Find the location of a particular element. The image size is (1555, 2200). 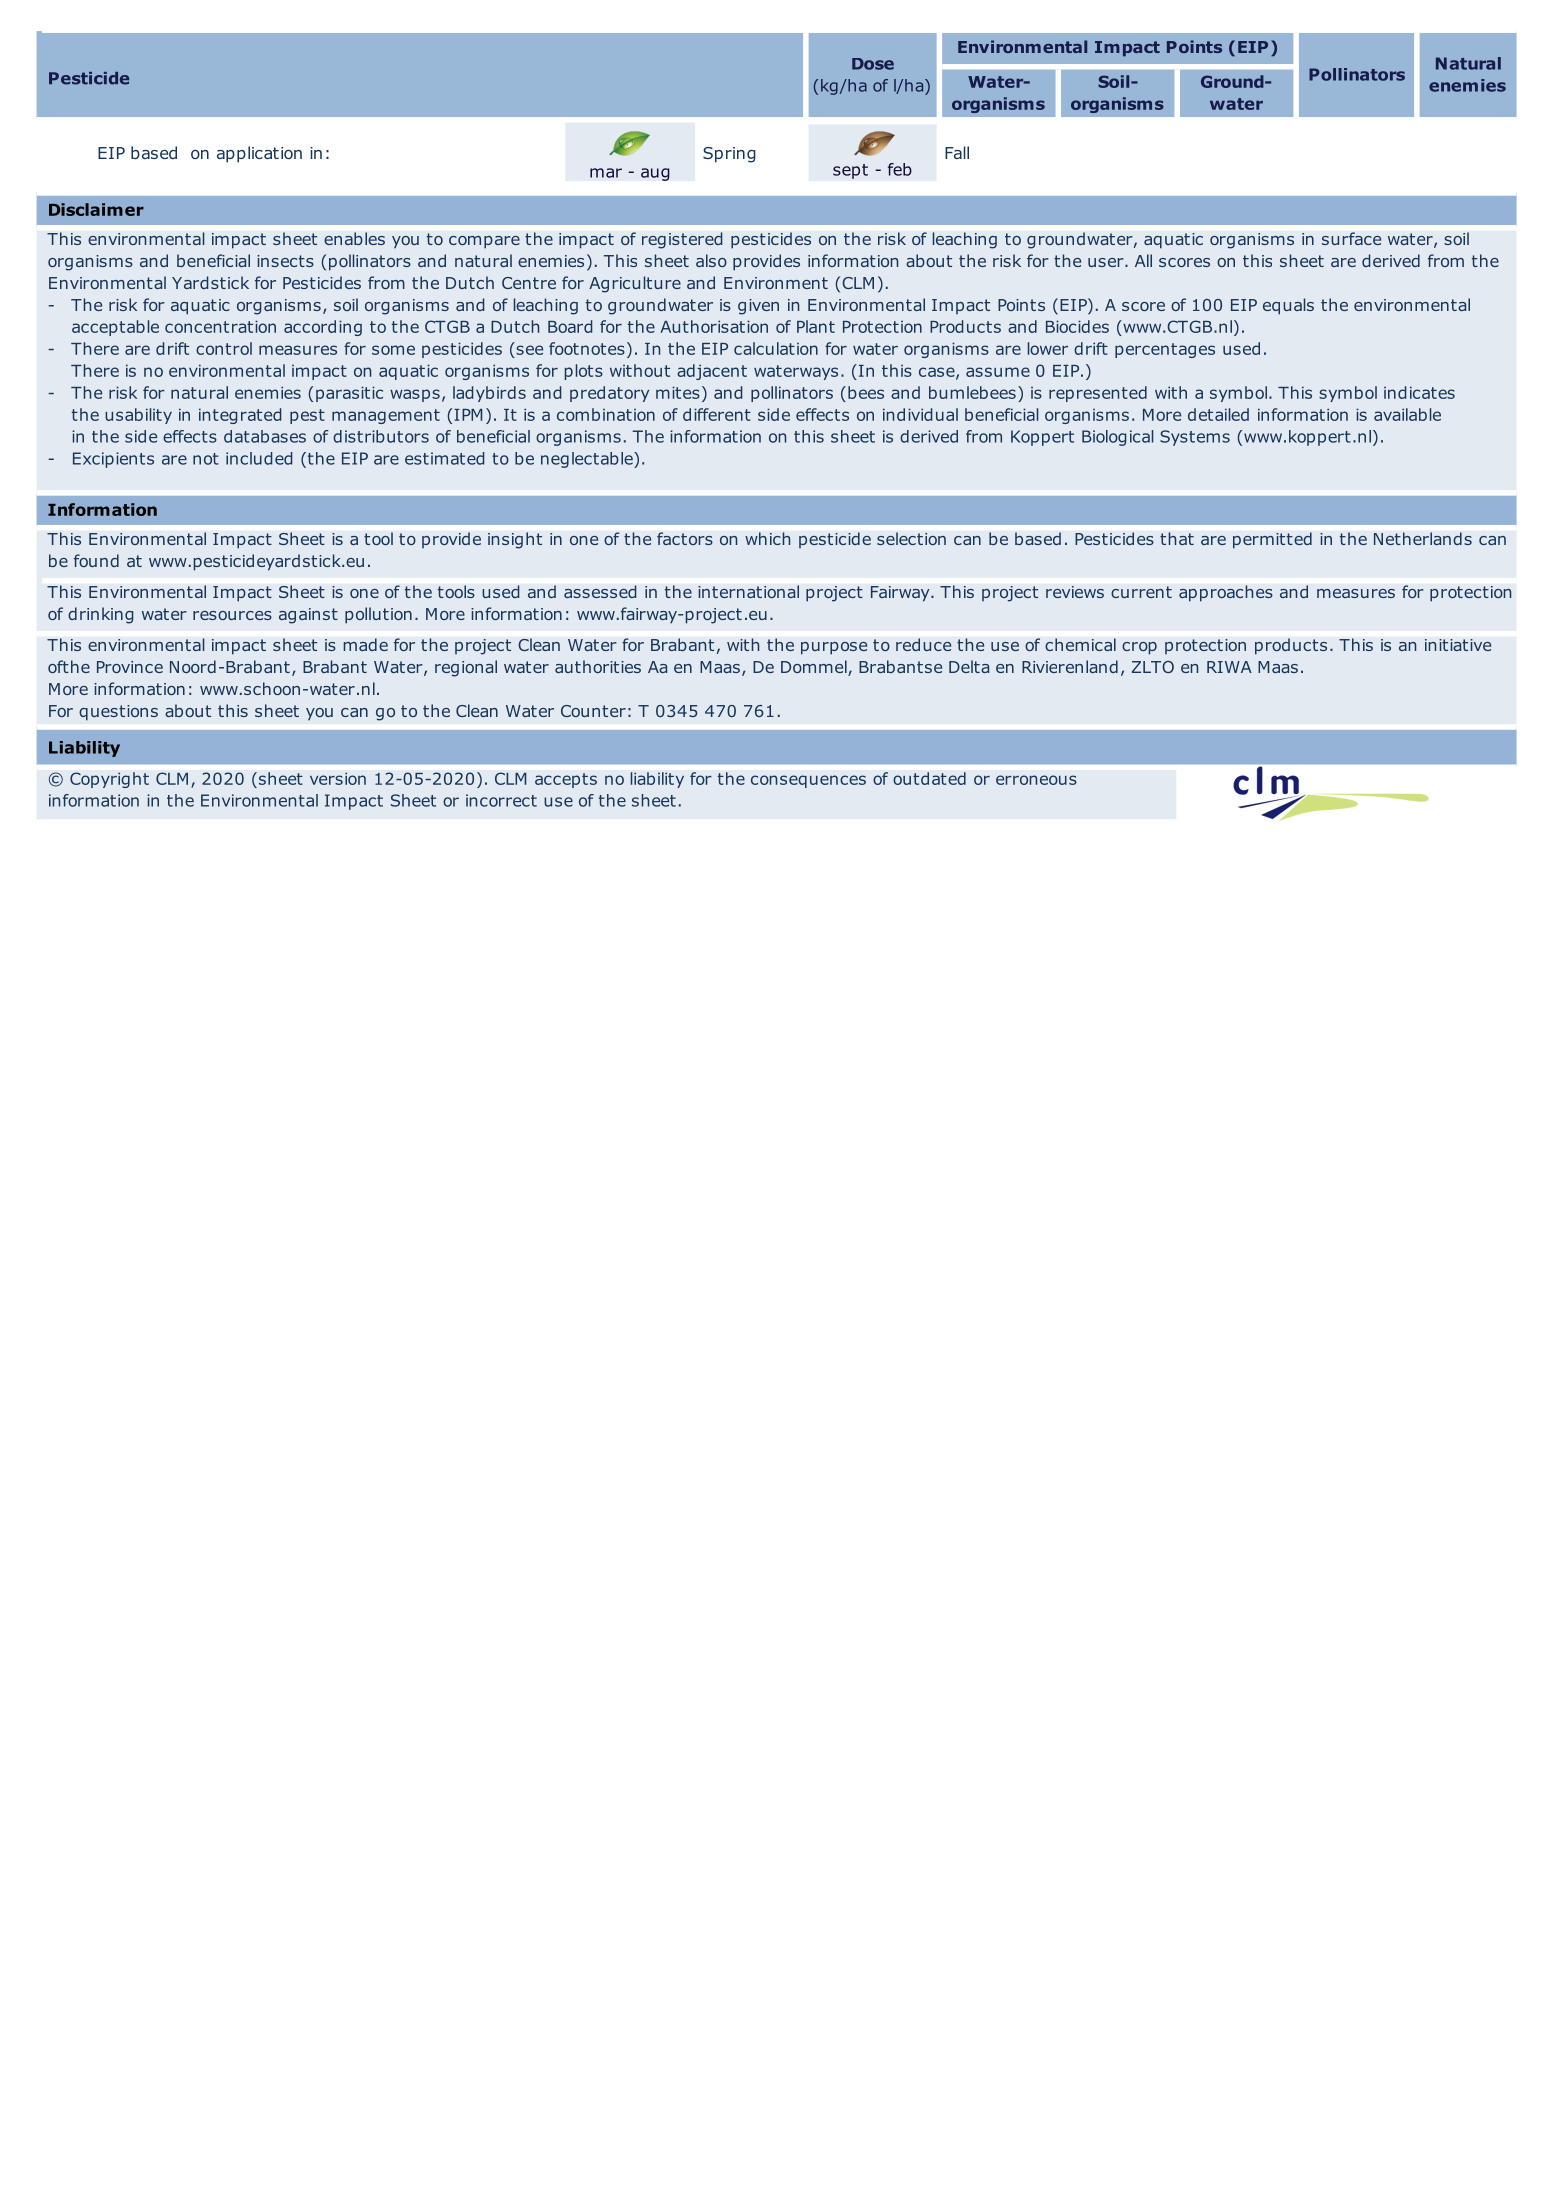

included is located at coordinates (259, 458).
